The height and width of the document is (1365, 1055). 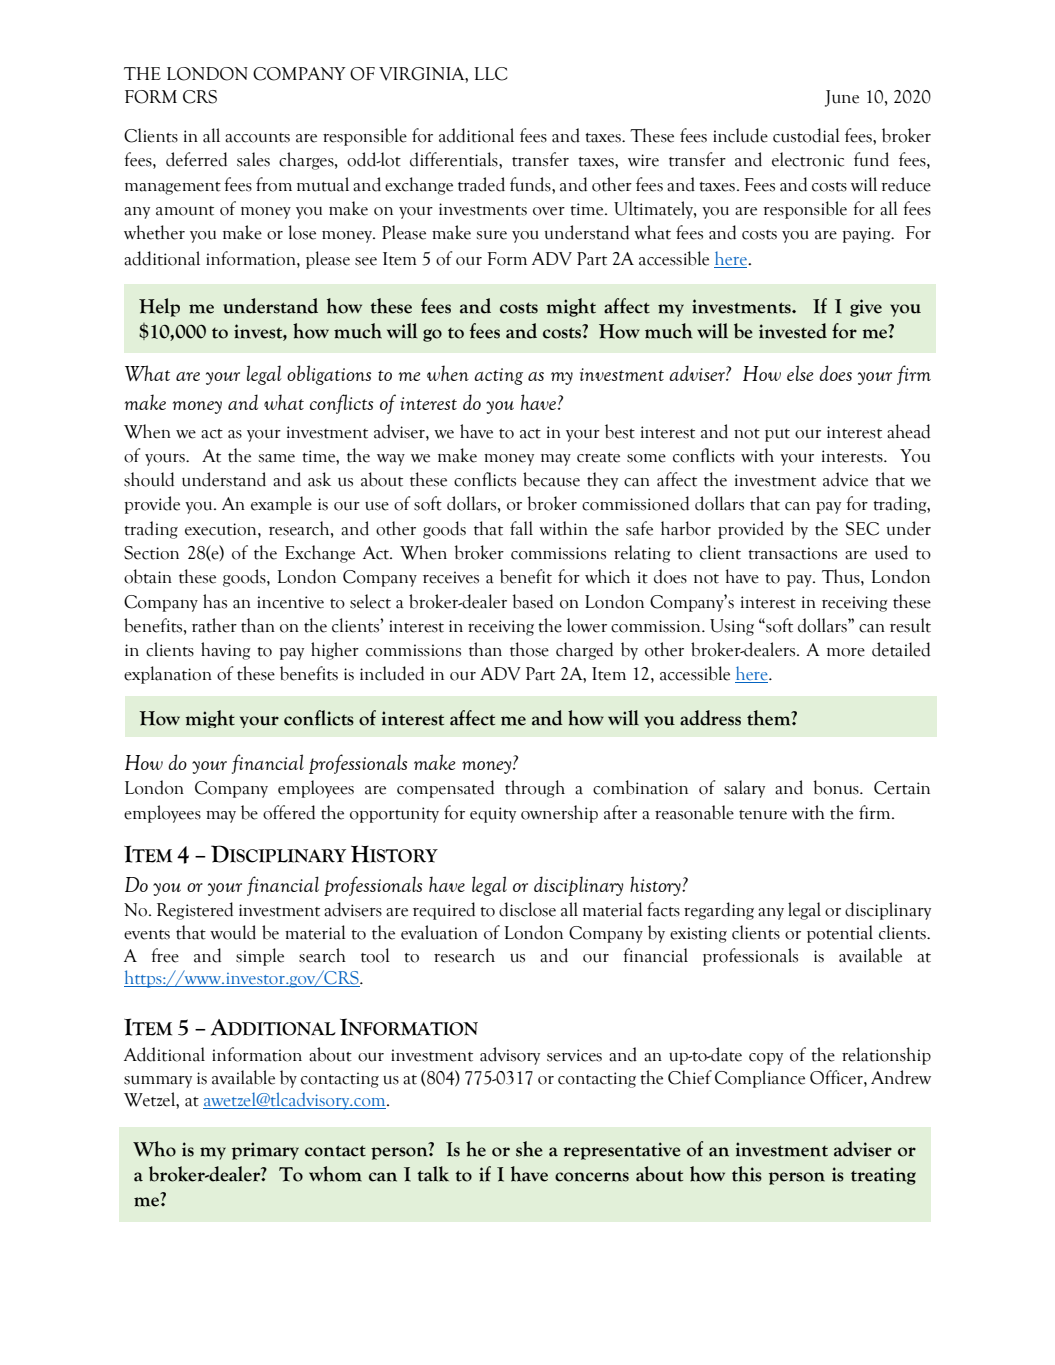 What do you see at coordinates (846, 652) in the document?
I see `more` at bounding box center [846, 652].
